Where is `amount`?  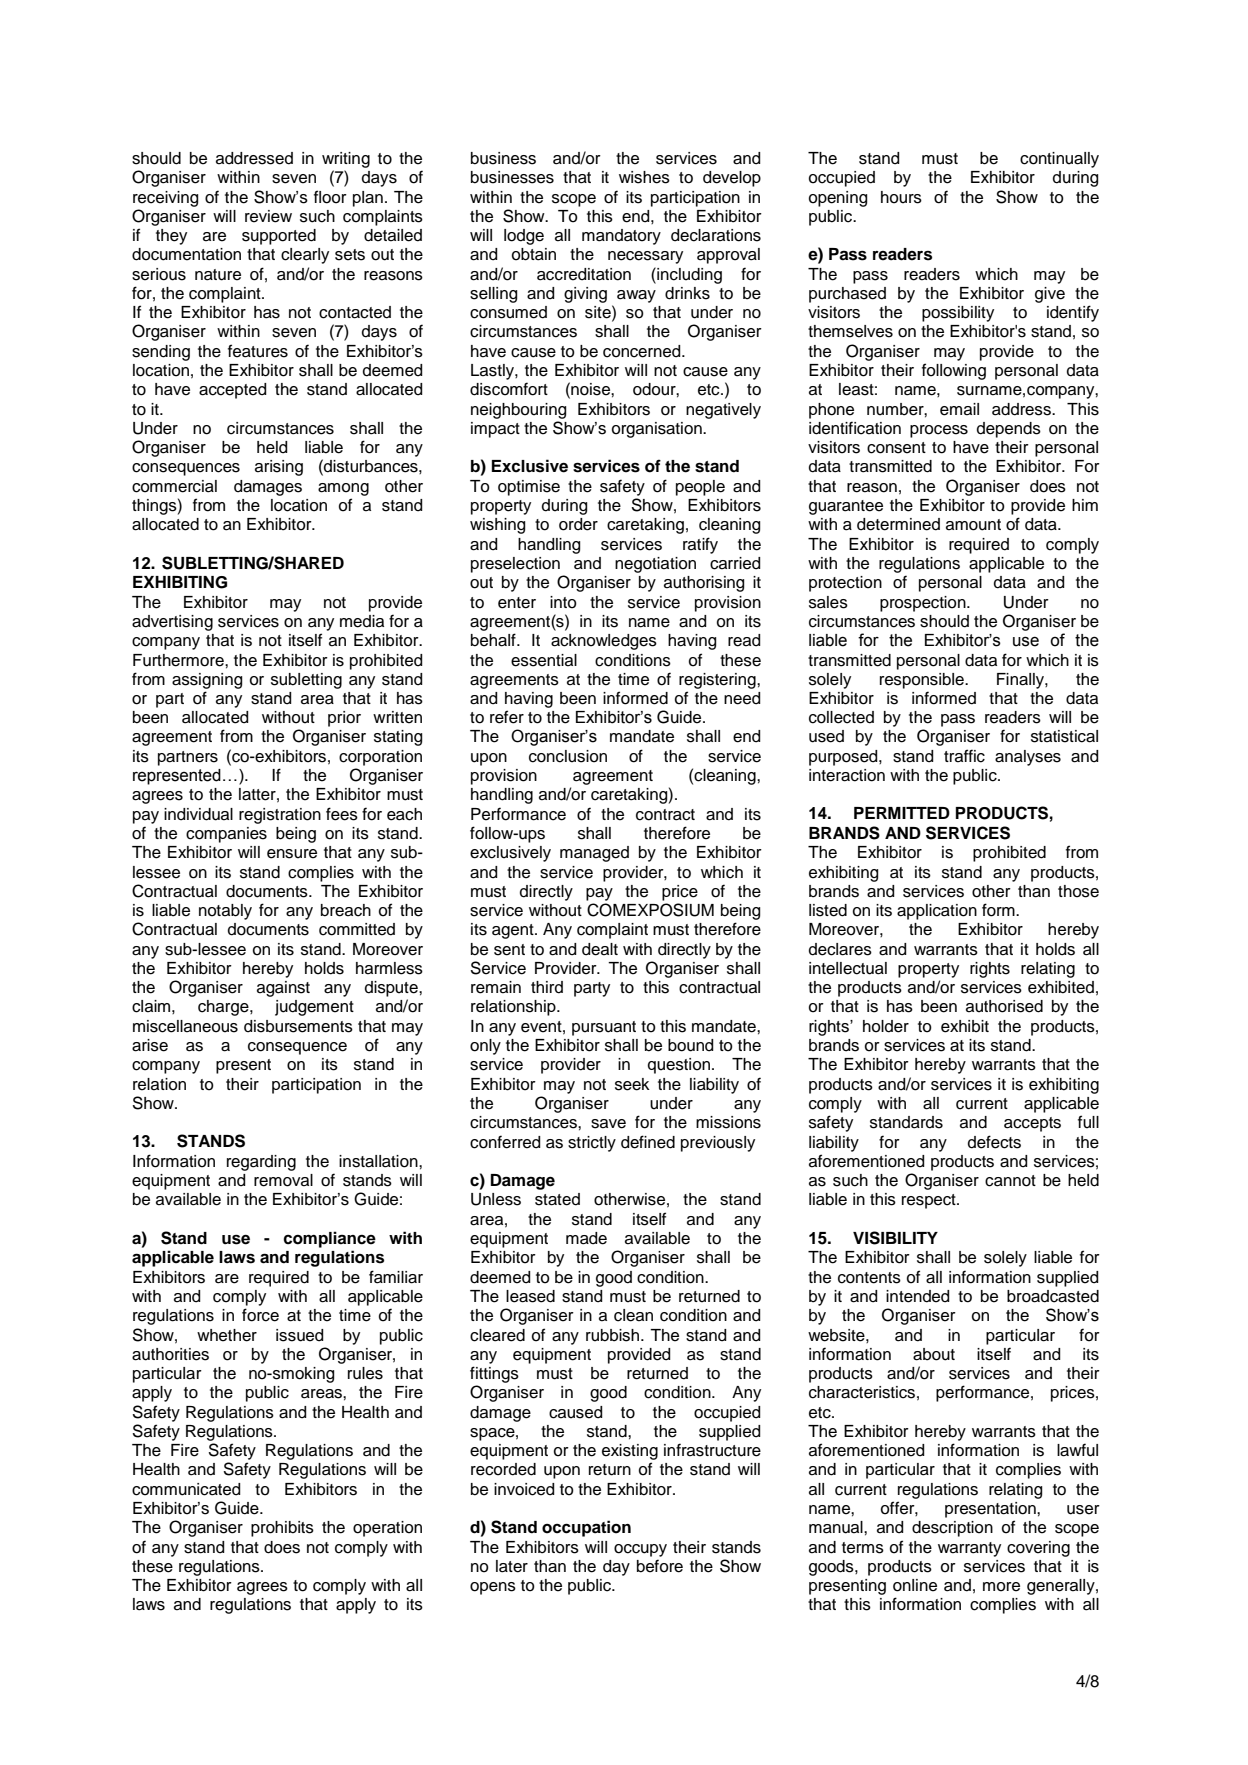
amount is located at coordinates (973, 525).
